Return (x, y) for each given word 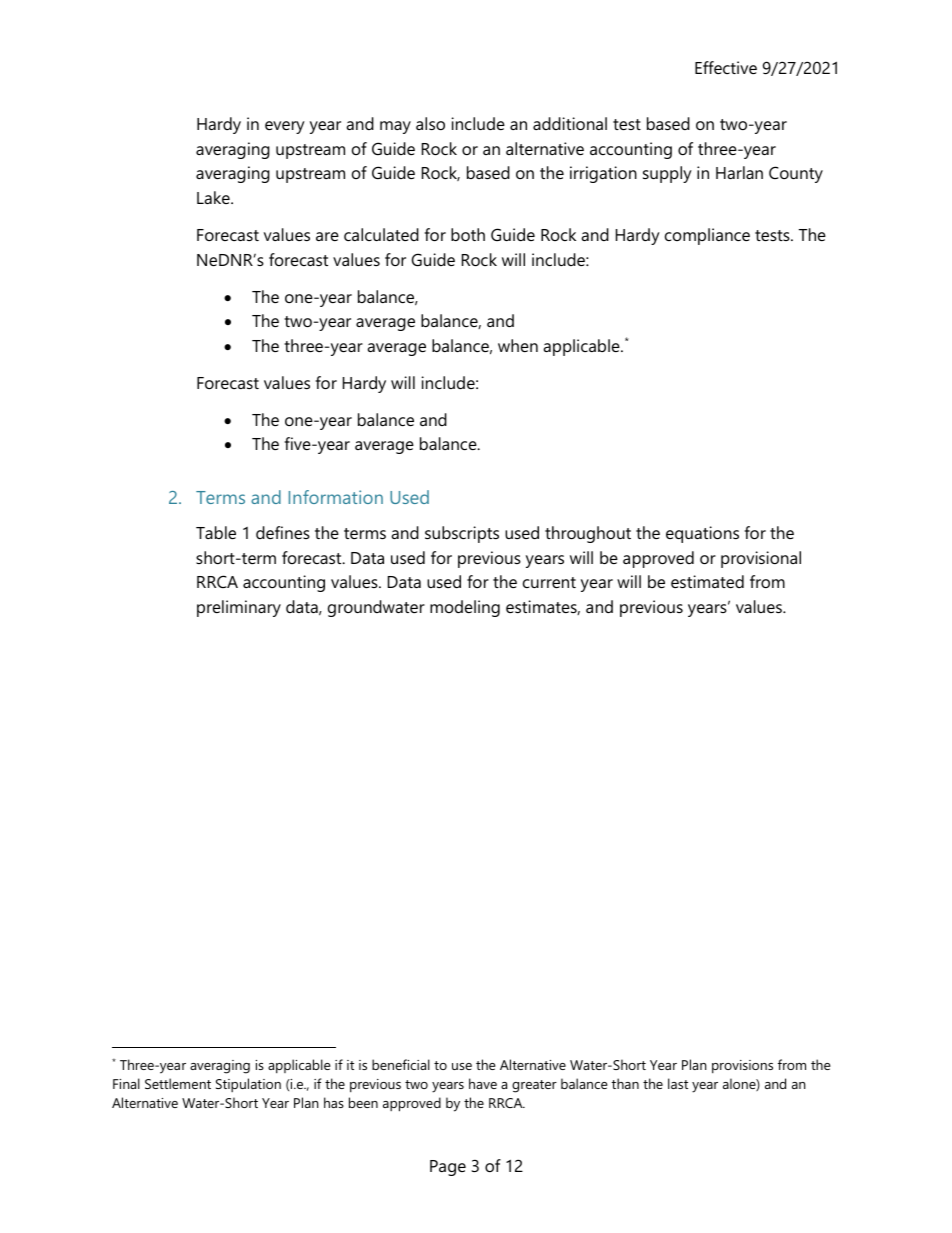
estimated (707, 581)
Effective (726, 67)
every (285, 127)
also (430, 123)
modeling (465, 608)
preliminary (239, 608)
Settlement (178, 1083)
